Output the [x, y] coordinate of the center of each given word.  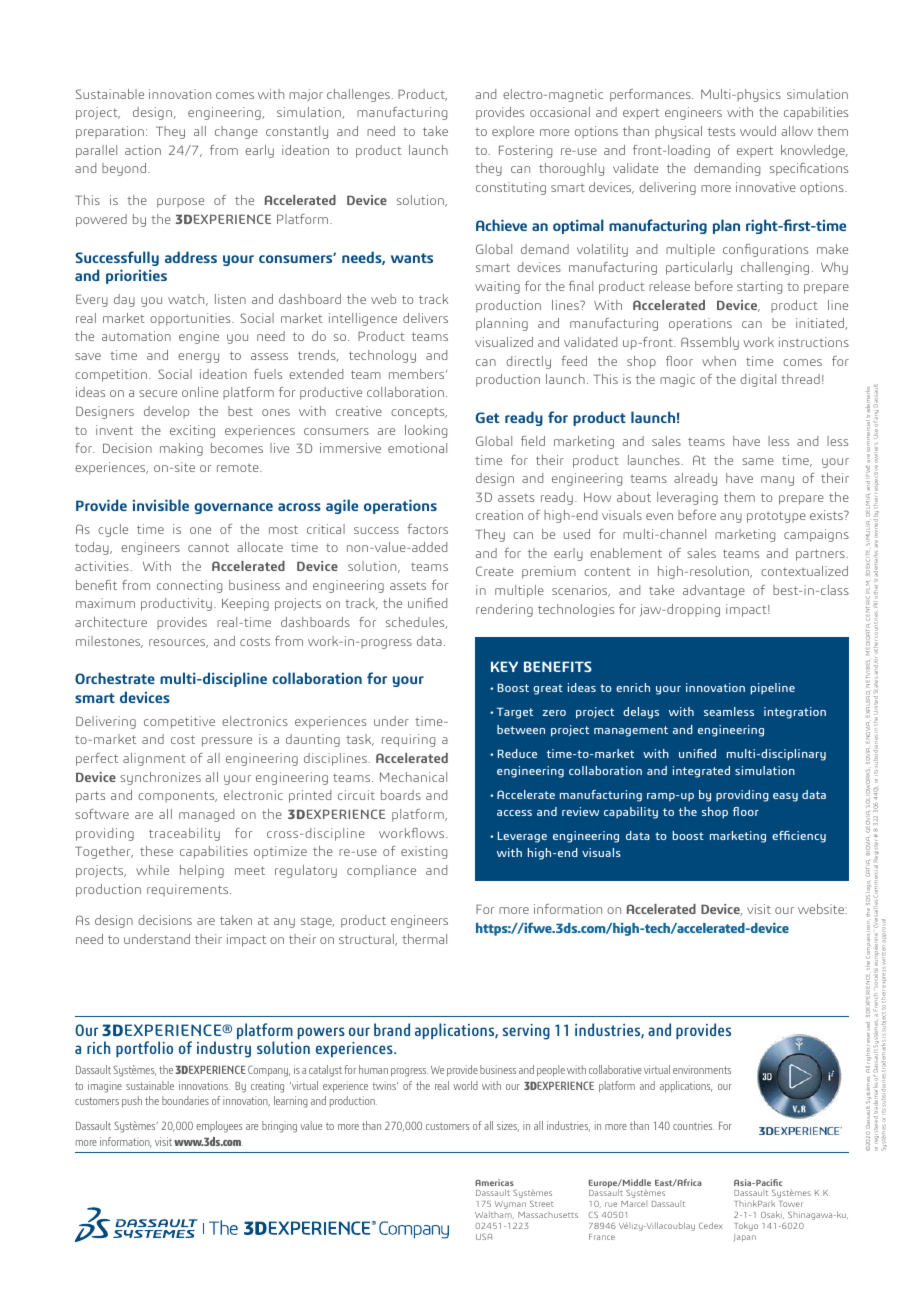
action [143, 150]
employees [219, 1127]
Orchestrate [115, 678]
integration [795, 713]
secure [158, 393]
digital [758, 380]
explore [513, 132]
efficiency [799, 837]
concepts [419, 413]
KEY [504, 666]
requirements [189, 890]
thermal [424, 939]
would [758, 131]
